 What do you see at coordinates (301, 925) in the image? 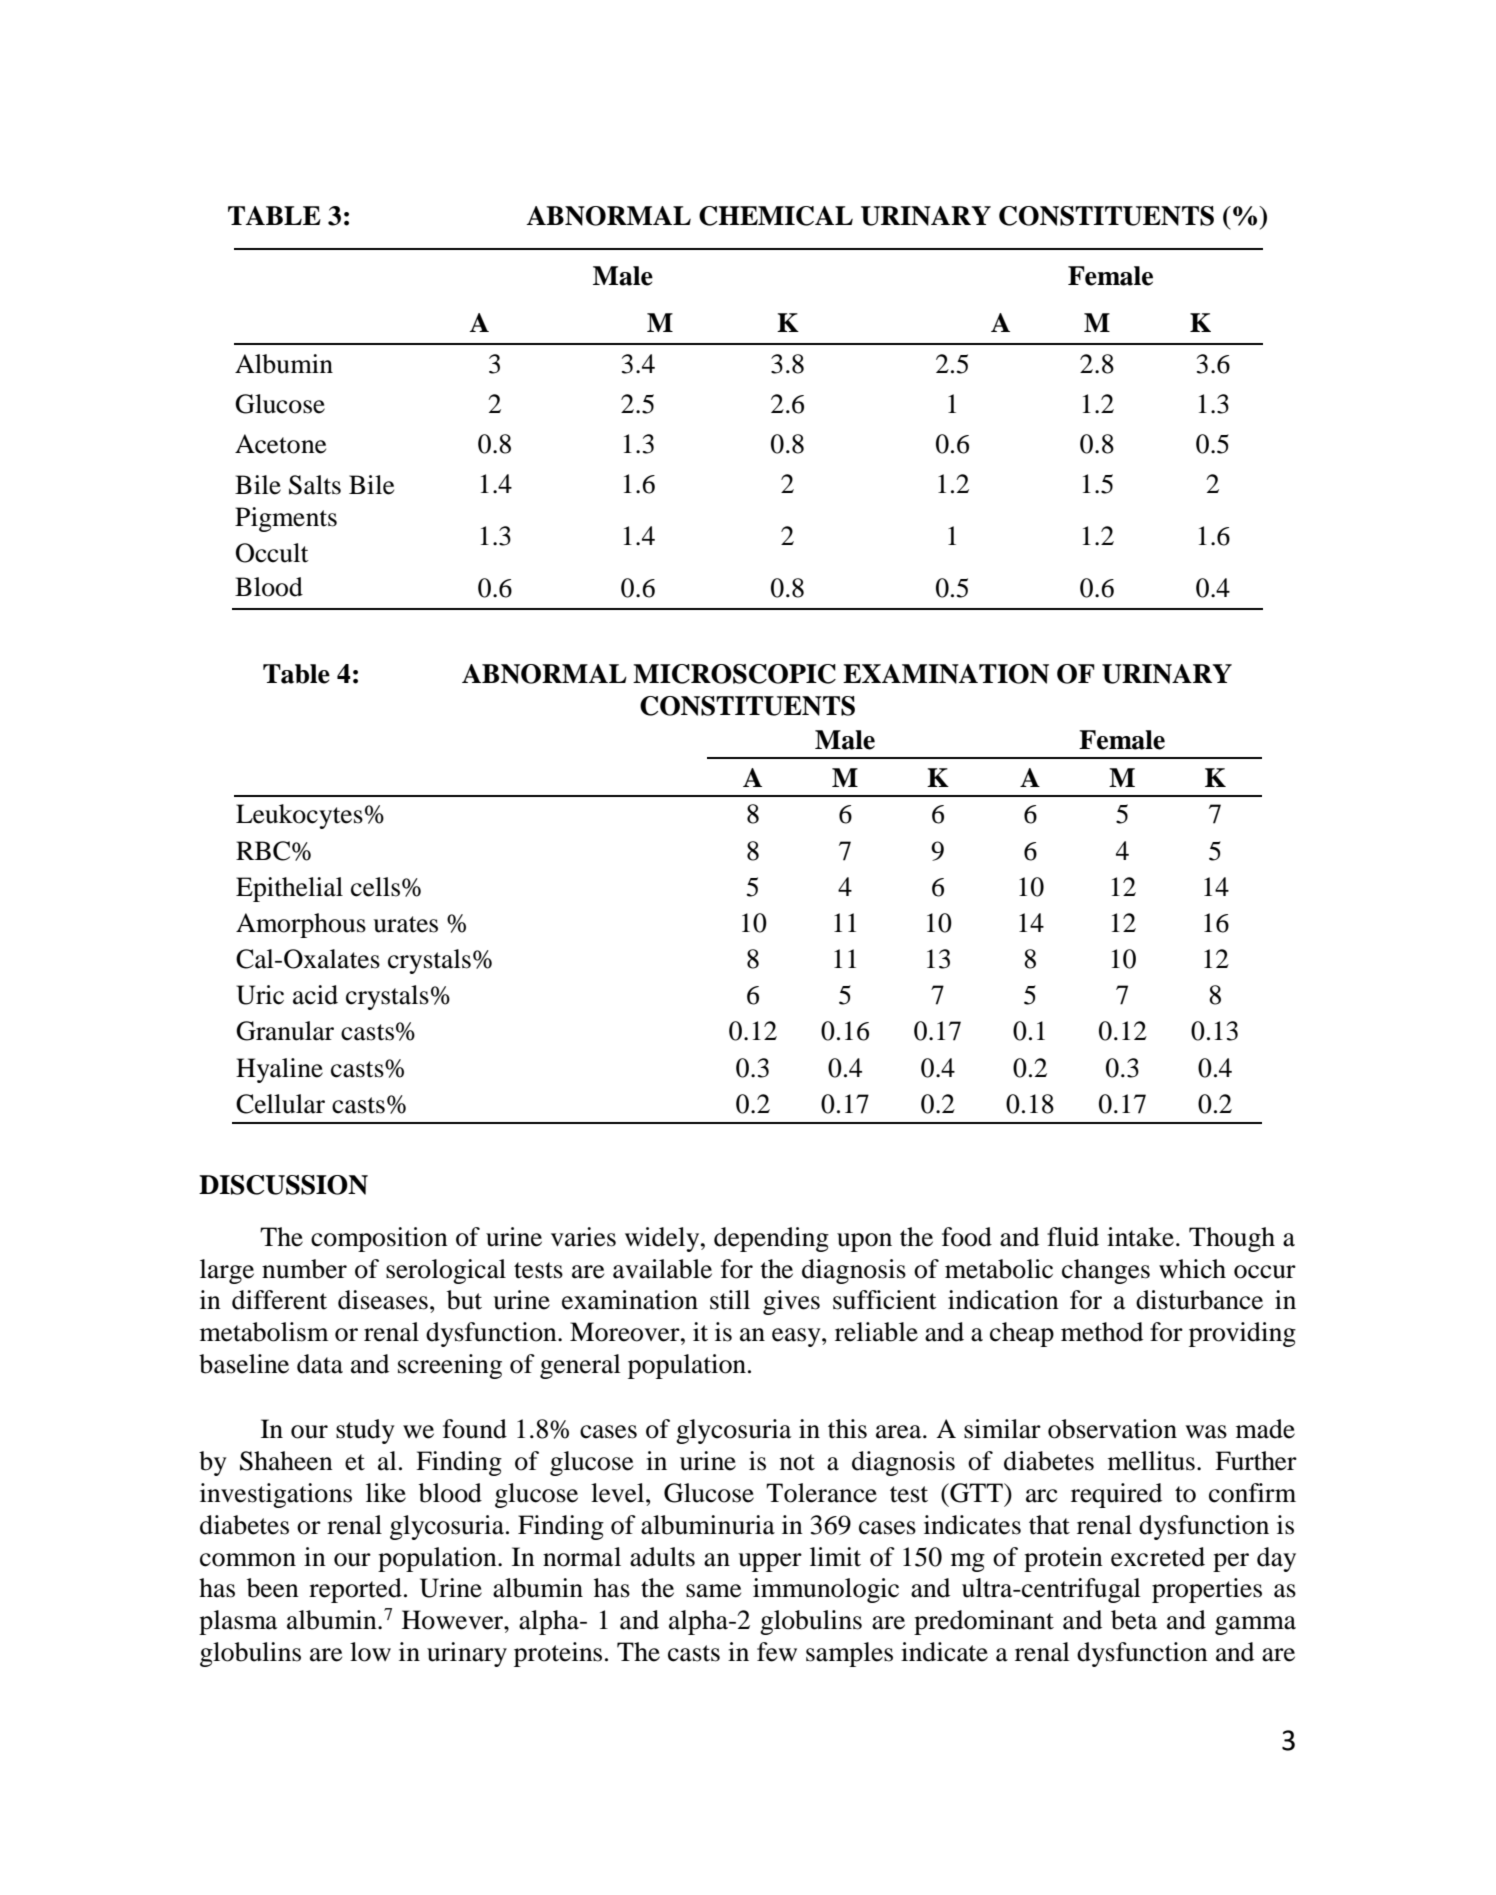
I see `Amorphous` at bounding box center [301, 925].
